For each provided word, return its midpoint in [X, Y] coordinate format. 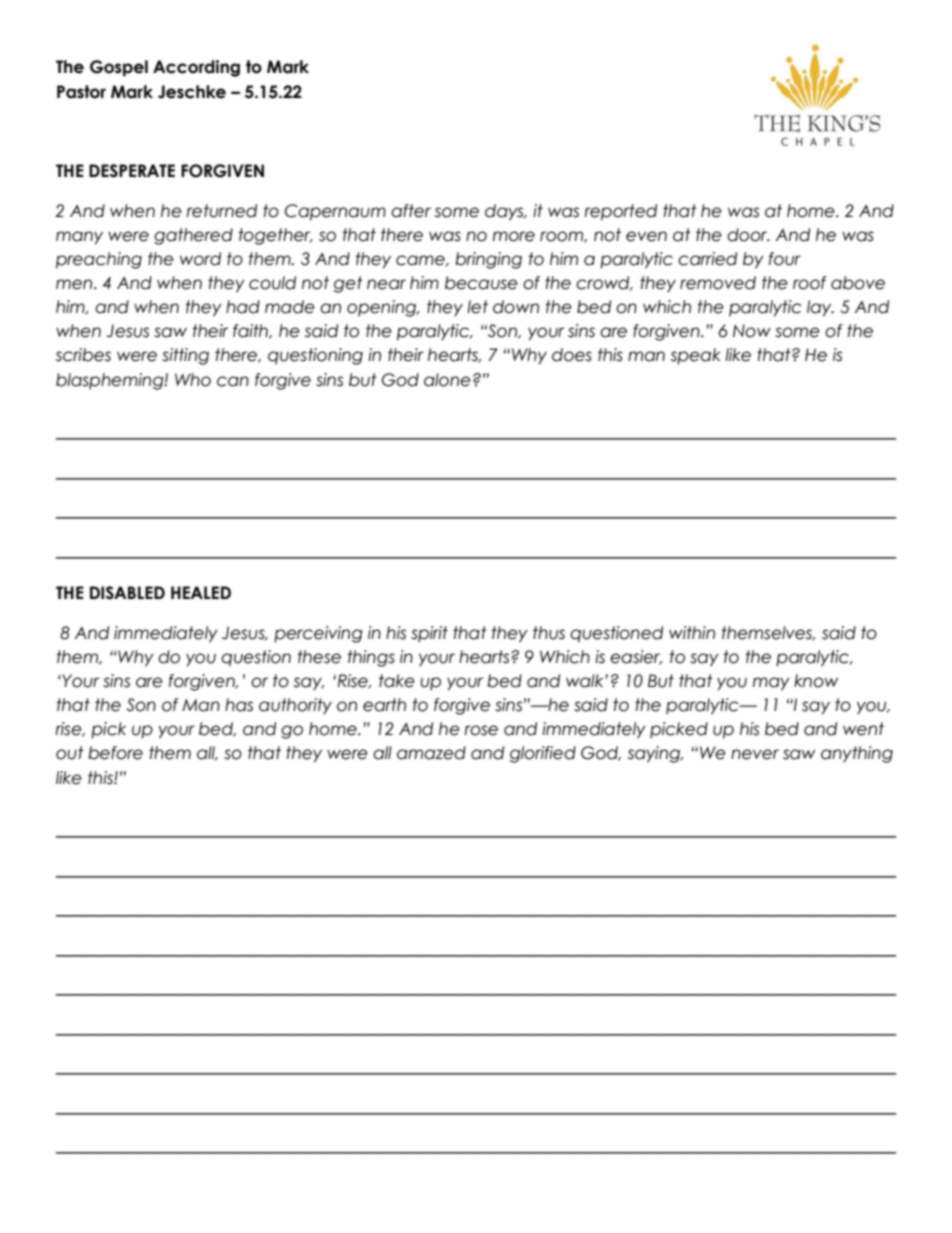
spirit [429, 634]
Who [193, 380]
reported [621, 212]
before [115, 753]
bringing [488, 260]
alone [447, 380]
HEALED [201, 592]
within [692, 632]
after [411, 211]
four [785, 259]
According [196, 68]
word [200, 259]
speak [696, 356]
